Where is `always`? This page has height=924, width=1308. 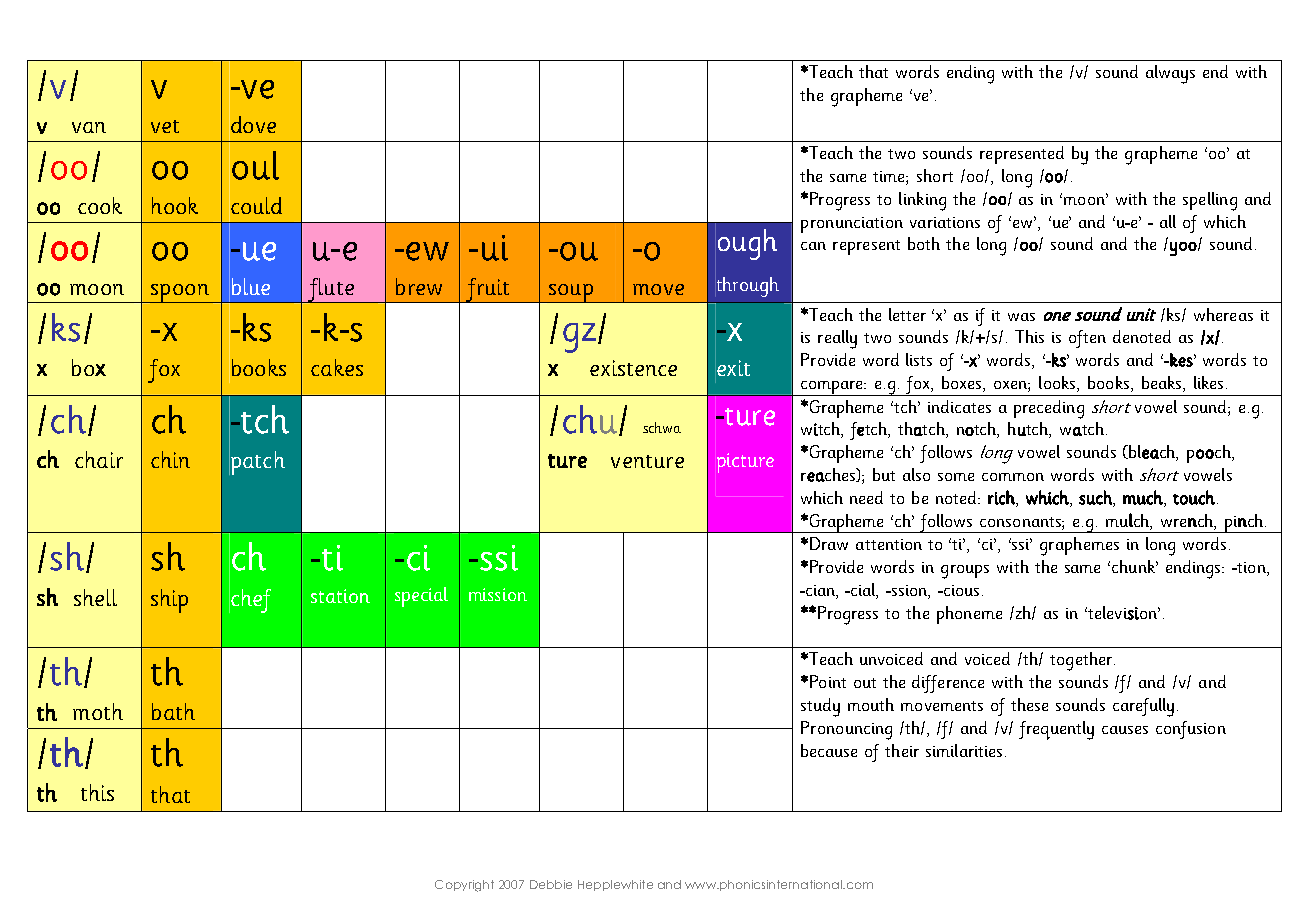
always is located at coordinates (1170, 74).
